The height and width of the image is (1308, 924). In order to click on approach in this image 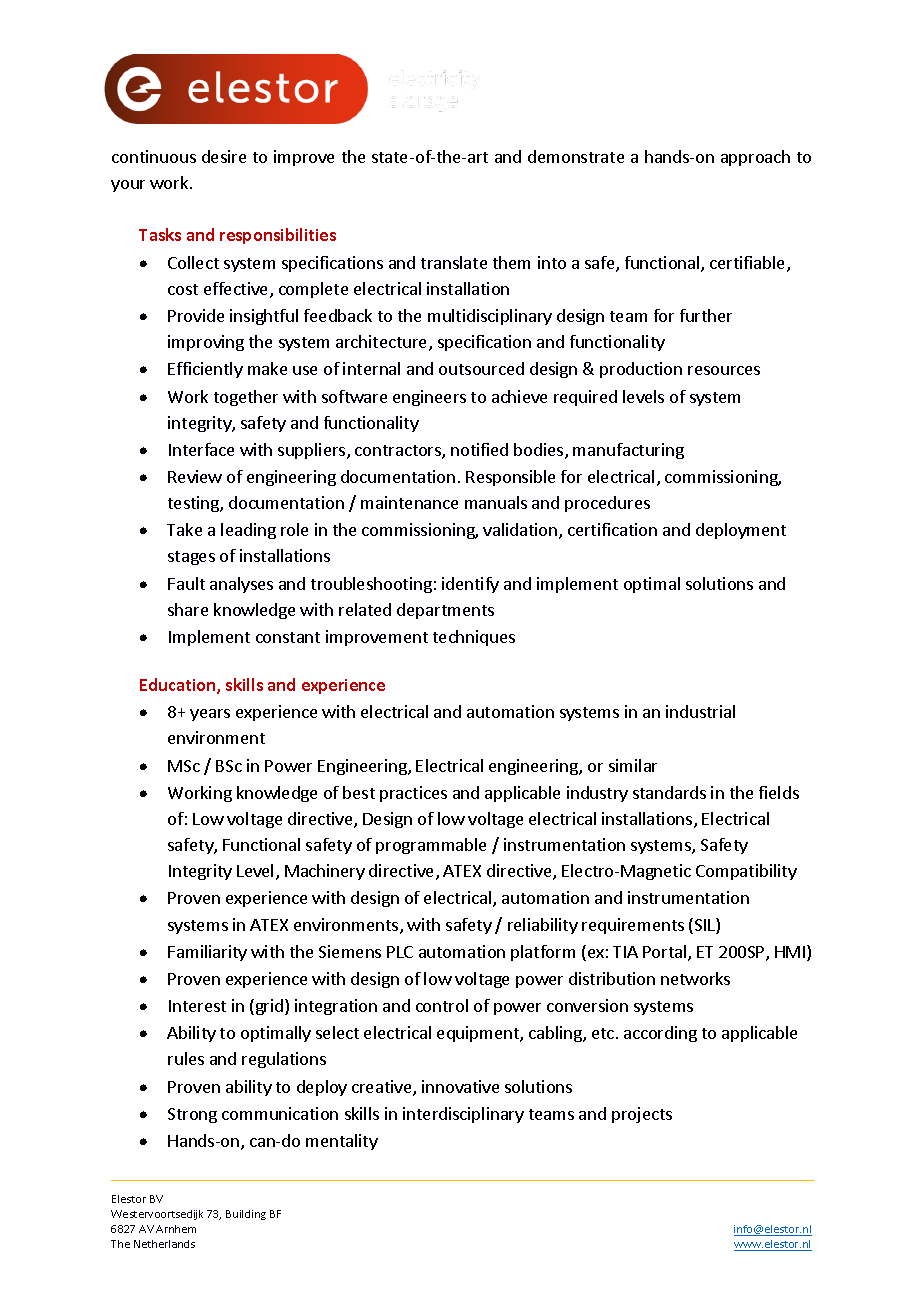, I will do `click(755, 158)`.
